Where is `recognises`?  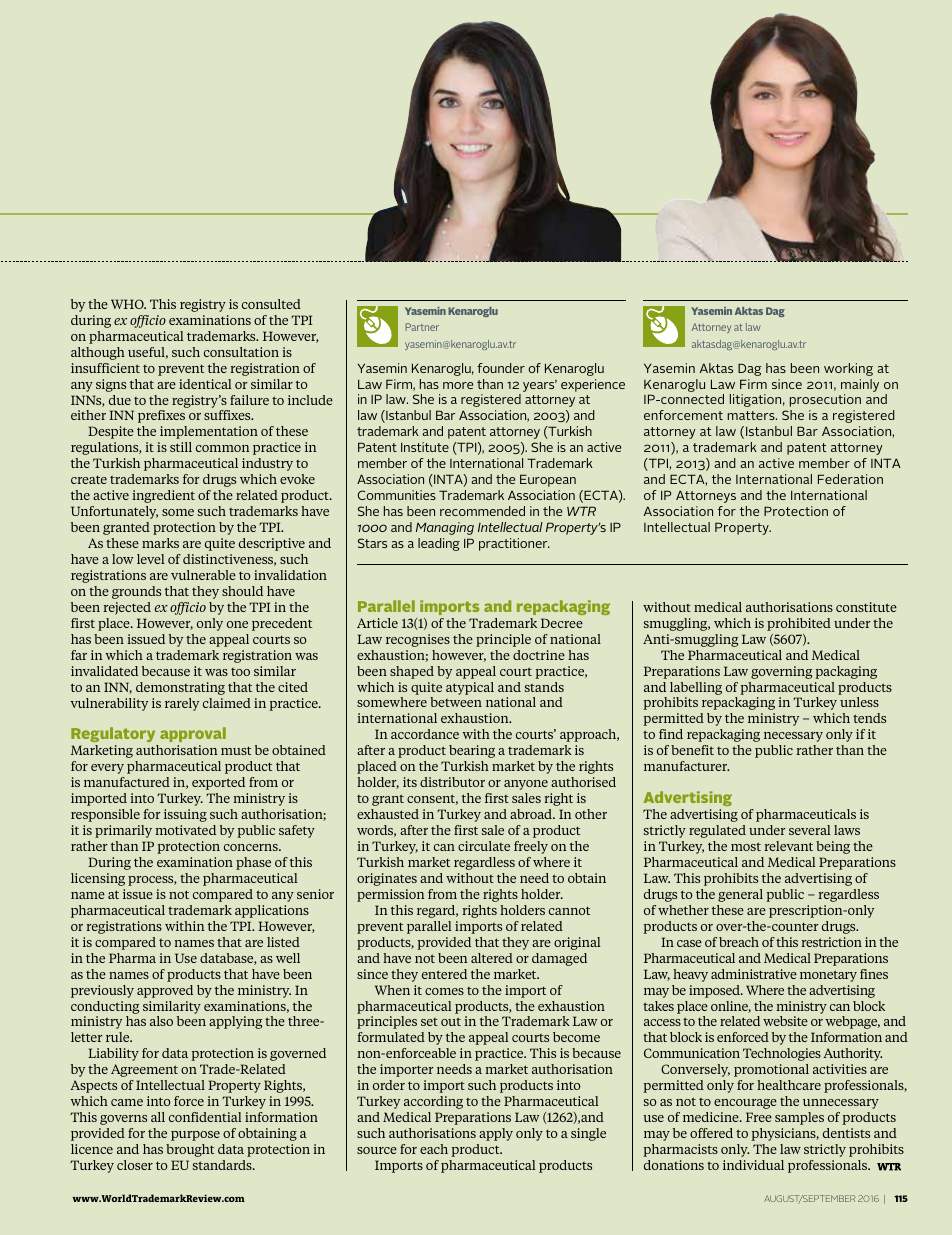 recognises is located at coordinates (418, 640).
